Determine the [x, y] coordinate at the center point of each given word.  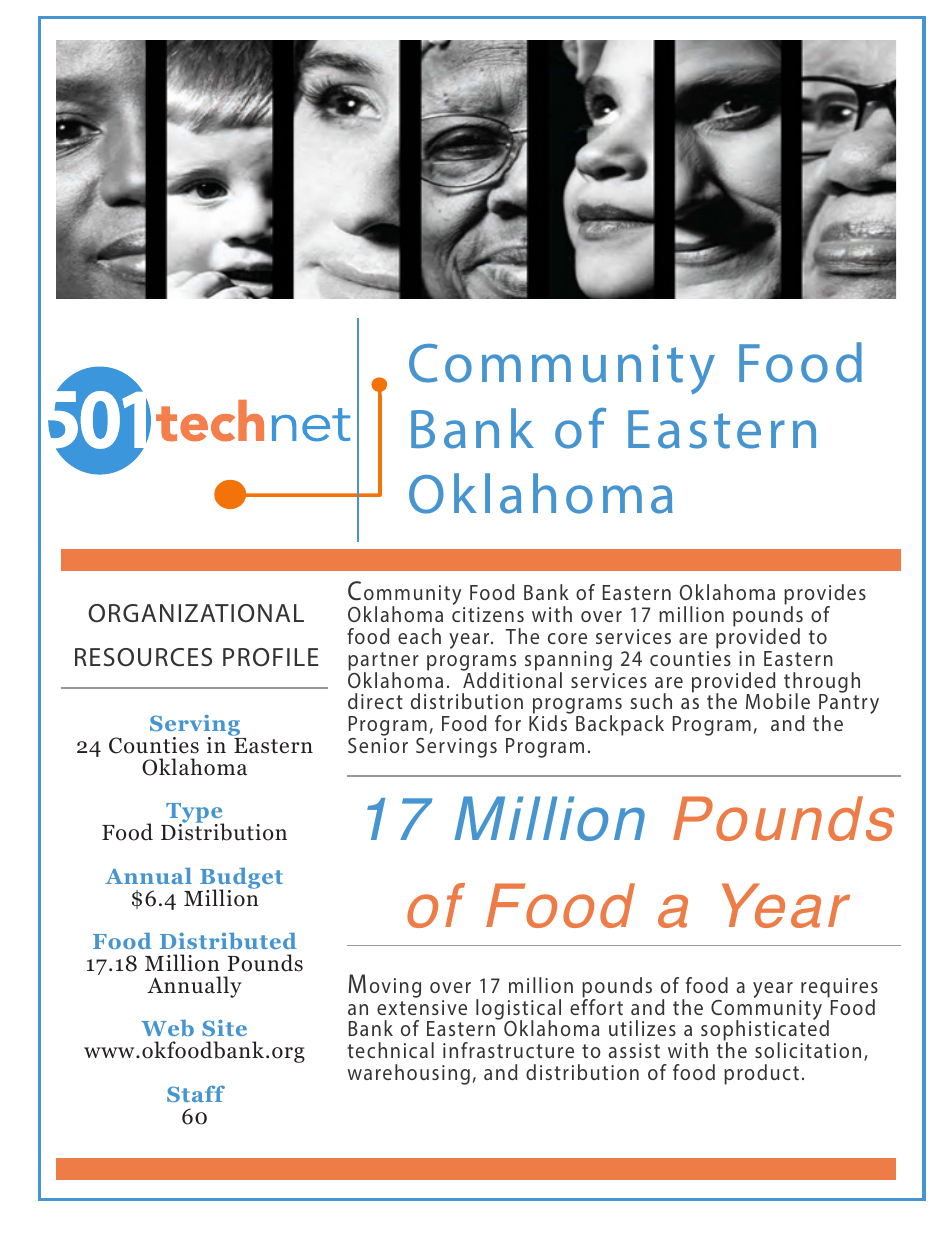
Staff [196, 1093]
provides [825, 596]
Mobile [778, 701]
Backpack [620, 725]
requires [839, 989]
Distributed [228, 940]
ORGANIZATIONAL [196, 613]
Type [194, 814]
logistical [518, 1010]
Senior [378, 745]
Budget [241, 879]
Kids [549, 722]
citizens [488, 614]
